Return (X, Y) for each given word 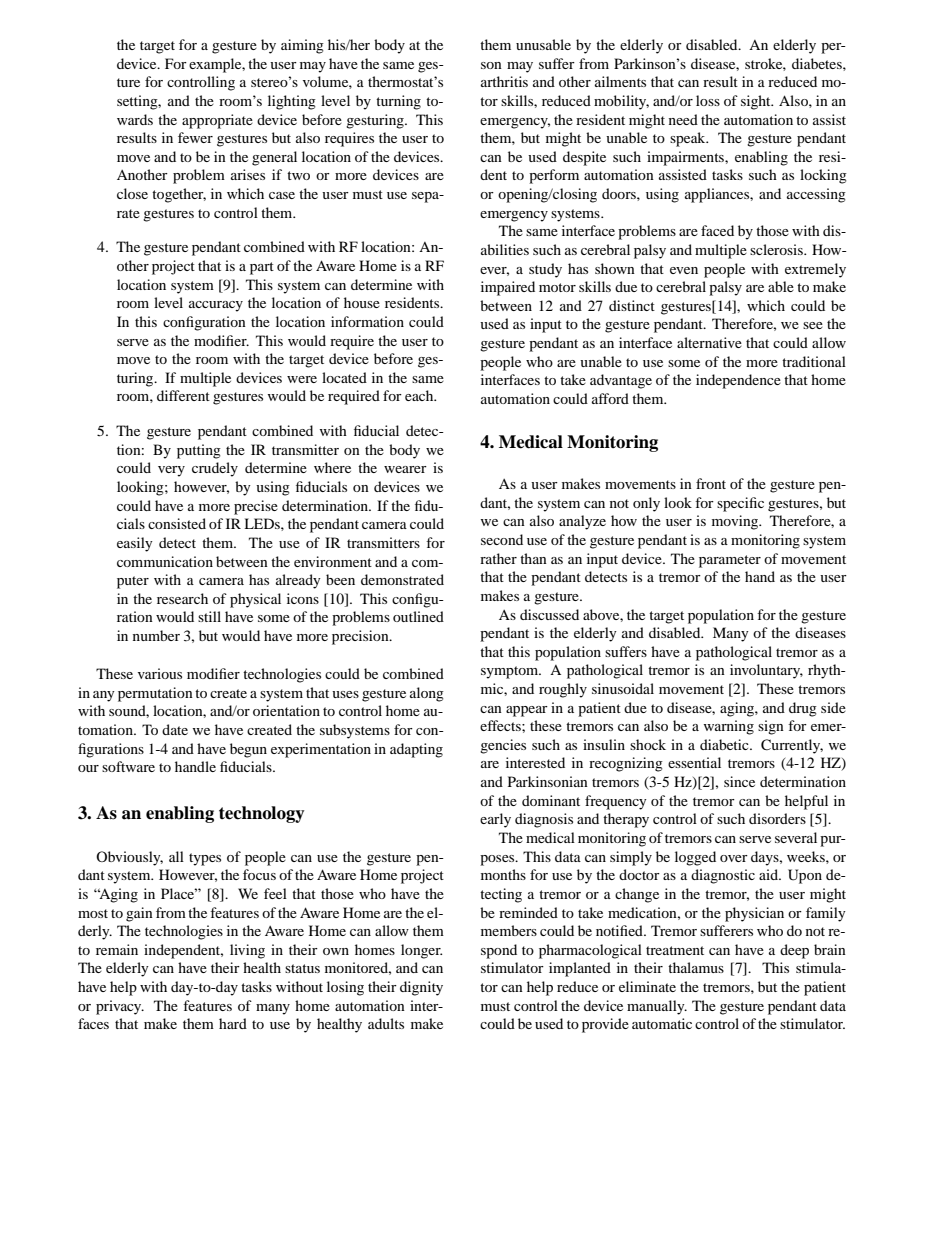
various (160, 673)
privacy (120, 1007)
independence (738, 381)
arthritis (504, 81)
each (420, 395)
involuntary (766, 671)
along (427, 694)
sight (757, 102)
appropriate (217, 121)
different (183, 395)
